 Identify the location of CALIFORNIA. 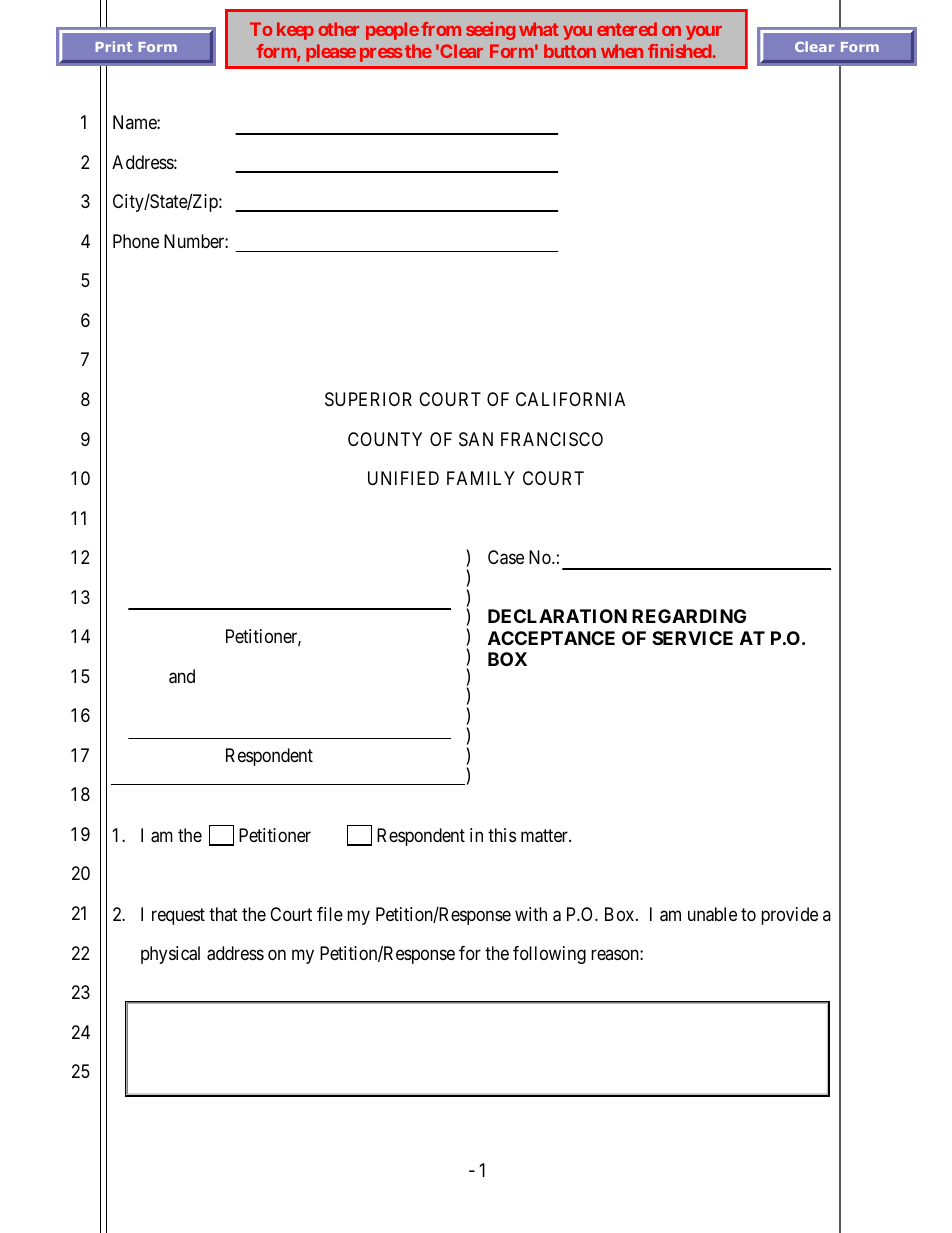
(570, 399).
